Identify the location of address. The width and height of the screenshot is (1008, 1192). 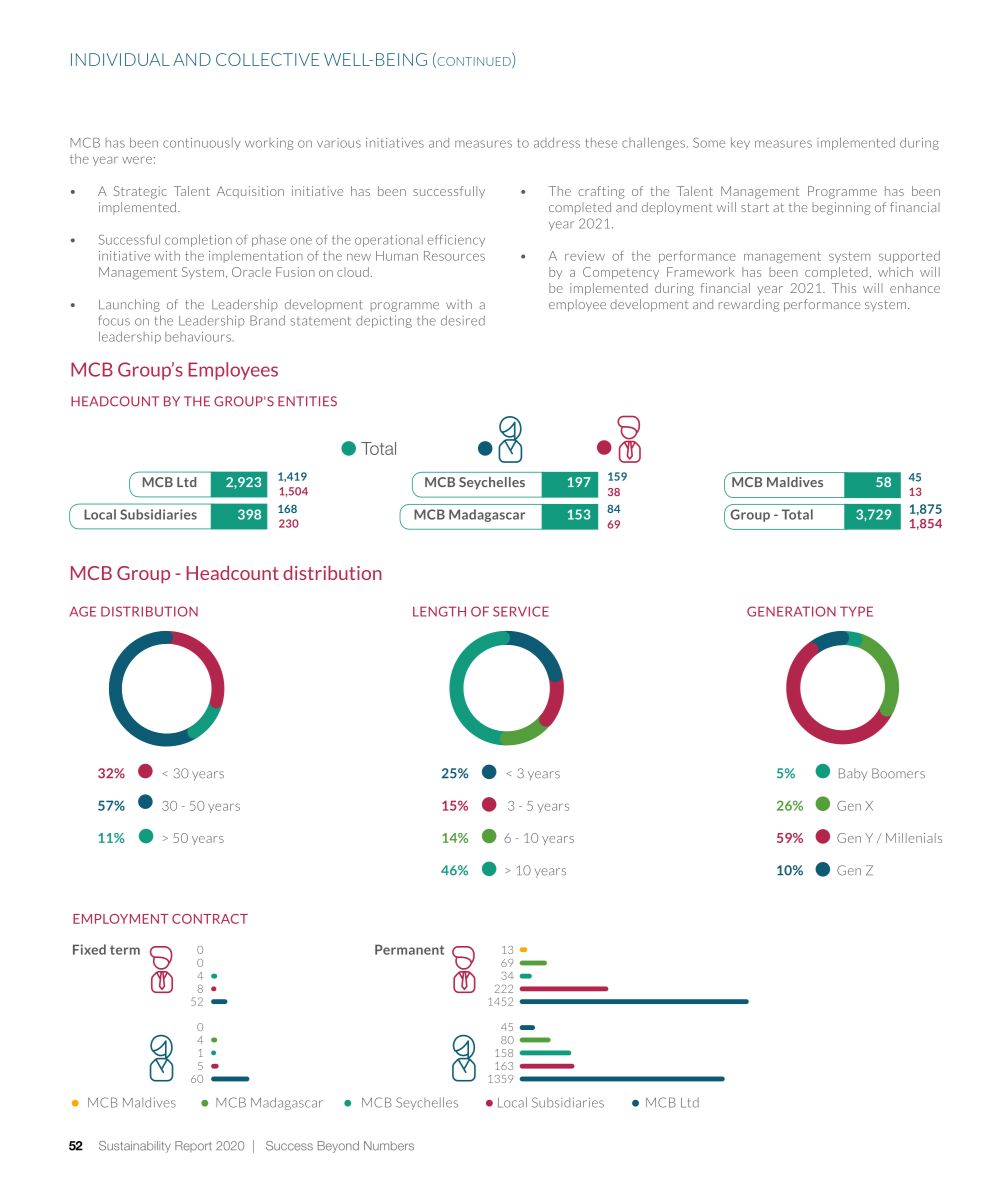
(557, 142).
